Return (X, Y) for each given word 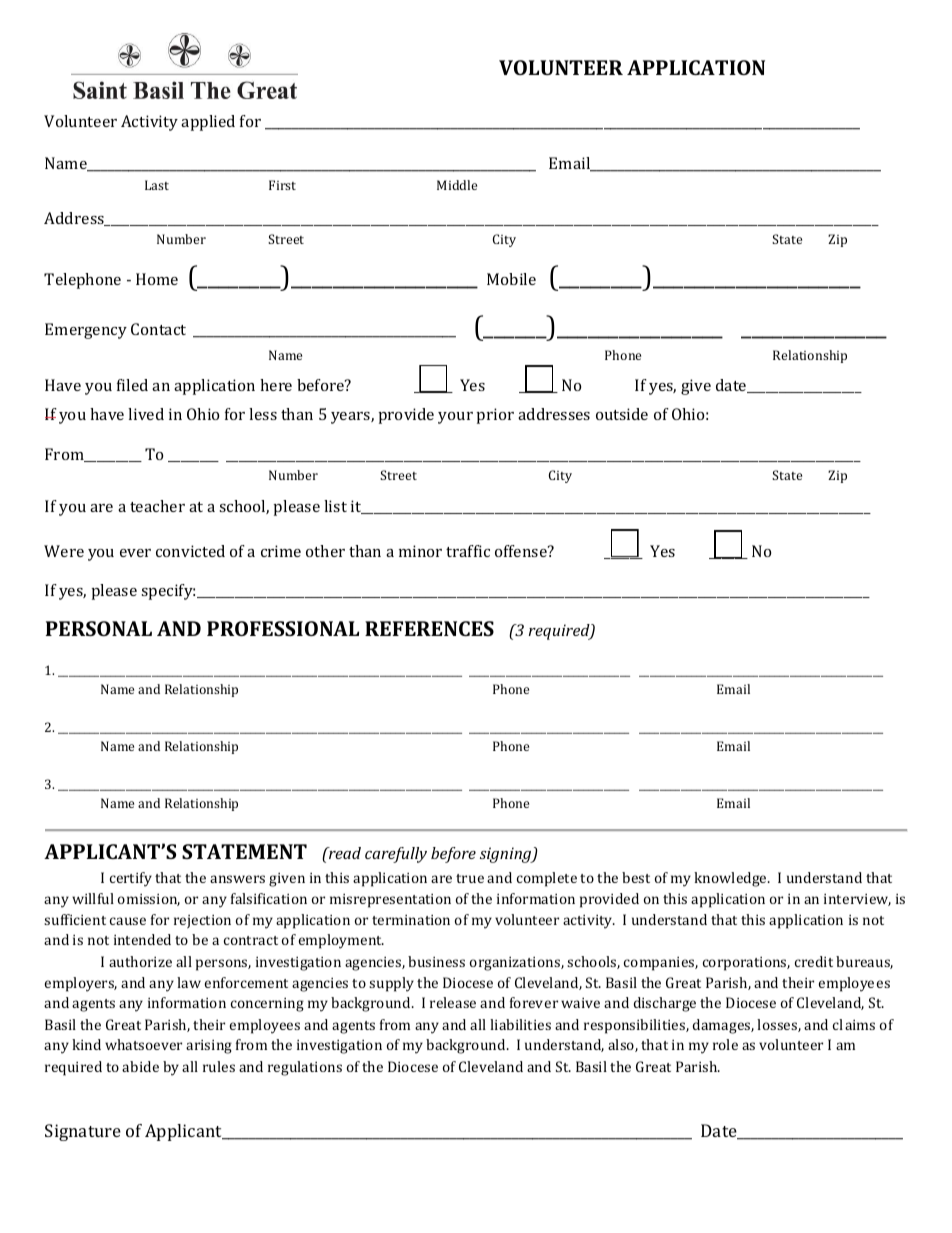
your (455, 418)
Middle (457, 185)
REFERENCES (429, 628)
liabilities (520, 1024)
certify (131, 879)
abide (140, 1066)
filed (132, 385)
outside (622, 414)
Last (157, 185)
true (470, 878)
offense (522, 551)
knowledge (731, 879)
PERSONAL (99, 628)
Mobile (511, 279)
